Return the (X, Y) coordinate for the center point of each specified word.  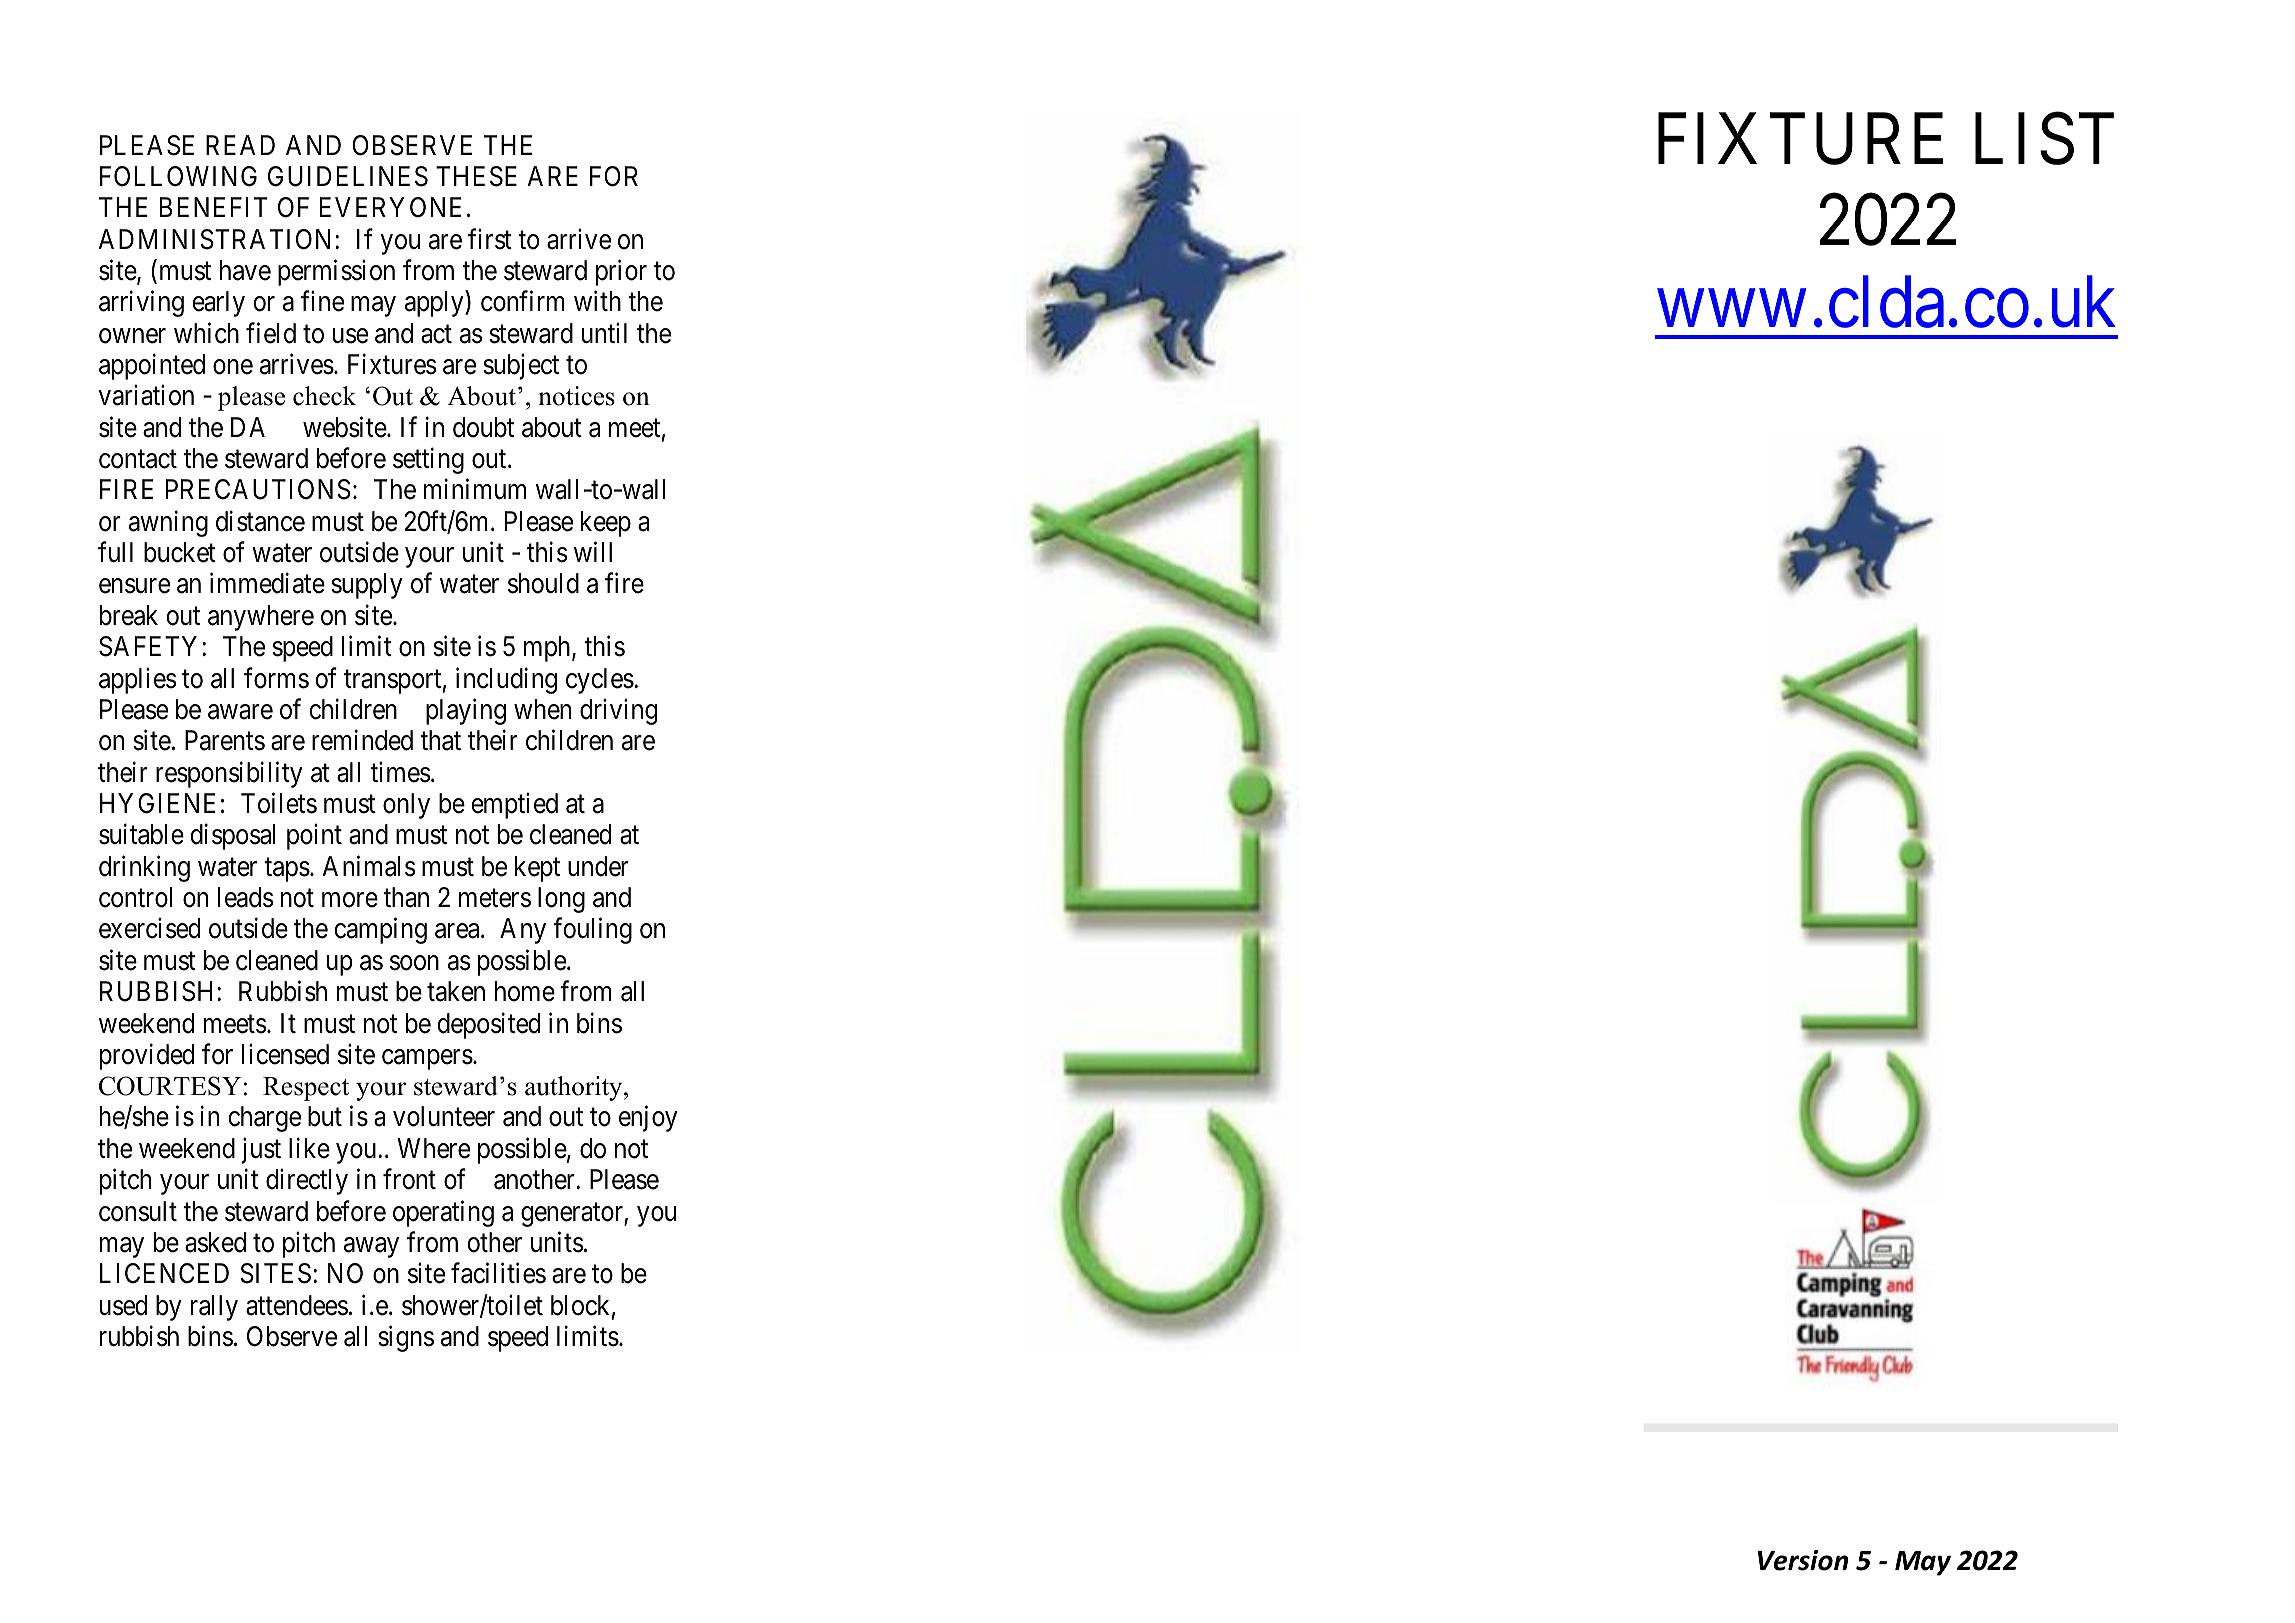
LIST (2044, 139)
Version (1803, 1560)
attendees (297, 1305)
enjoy (648, 1119)
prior (621, 272)
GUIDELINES (348, 176)
